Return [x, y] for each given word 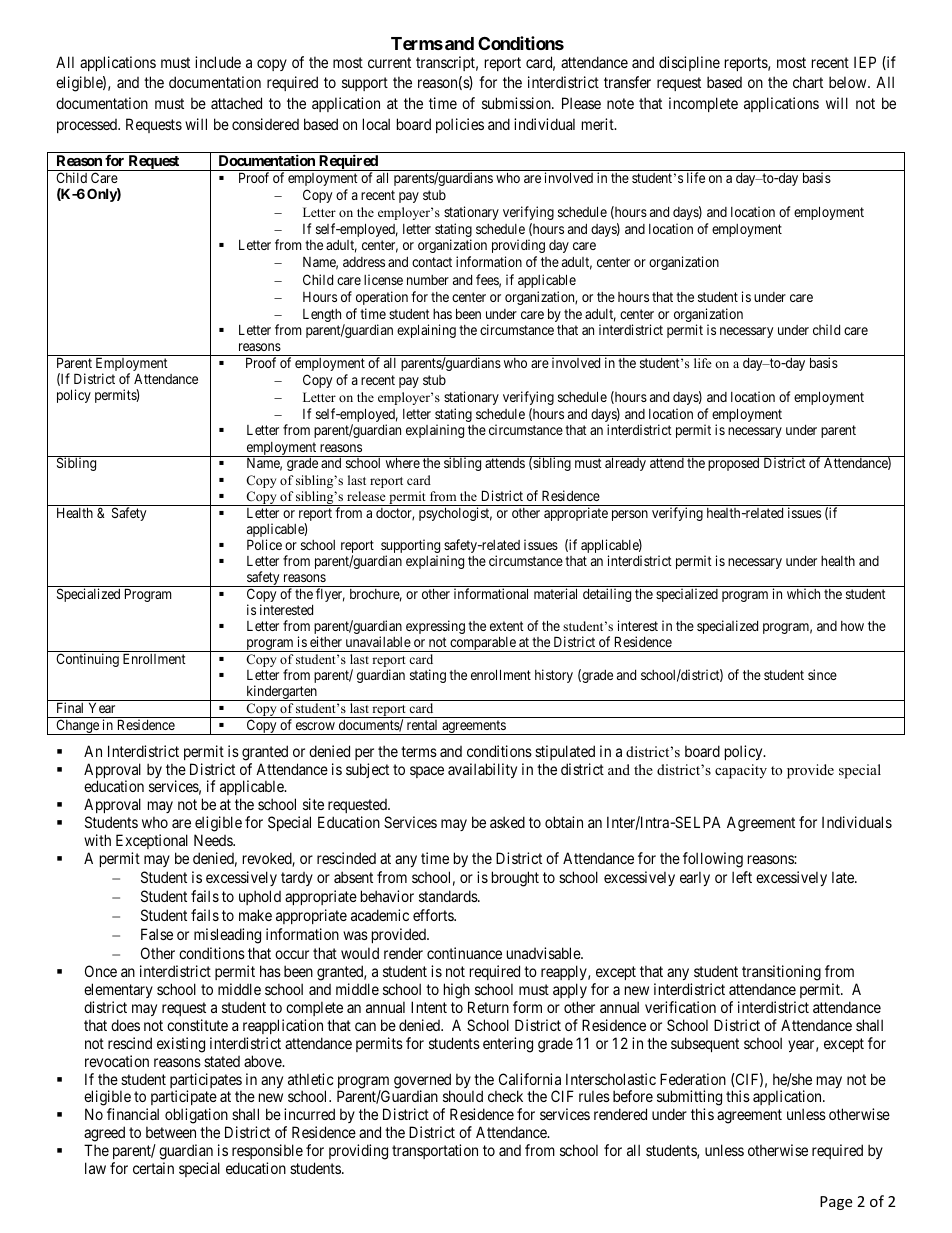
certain [153, 1168]
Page [836, 1203]
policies [460, 125]
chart [808, 82]
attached [236, 103]
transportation [435, 1151]
